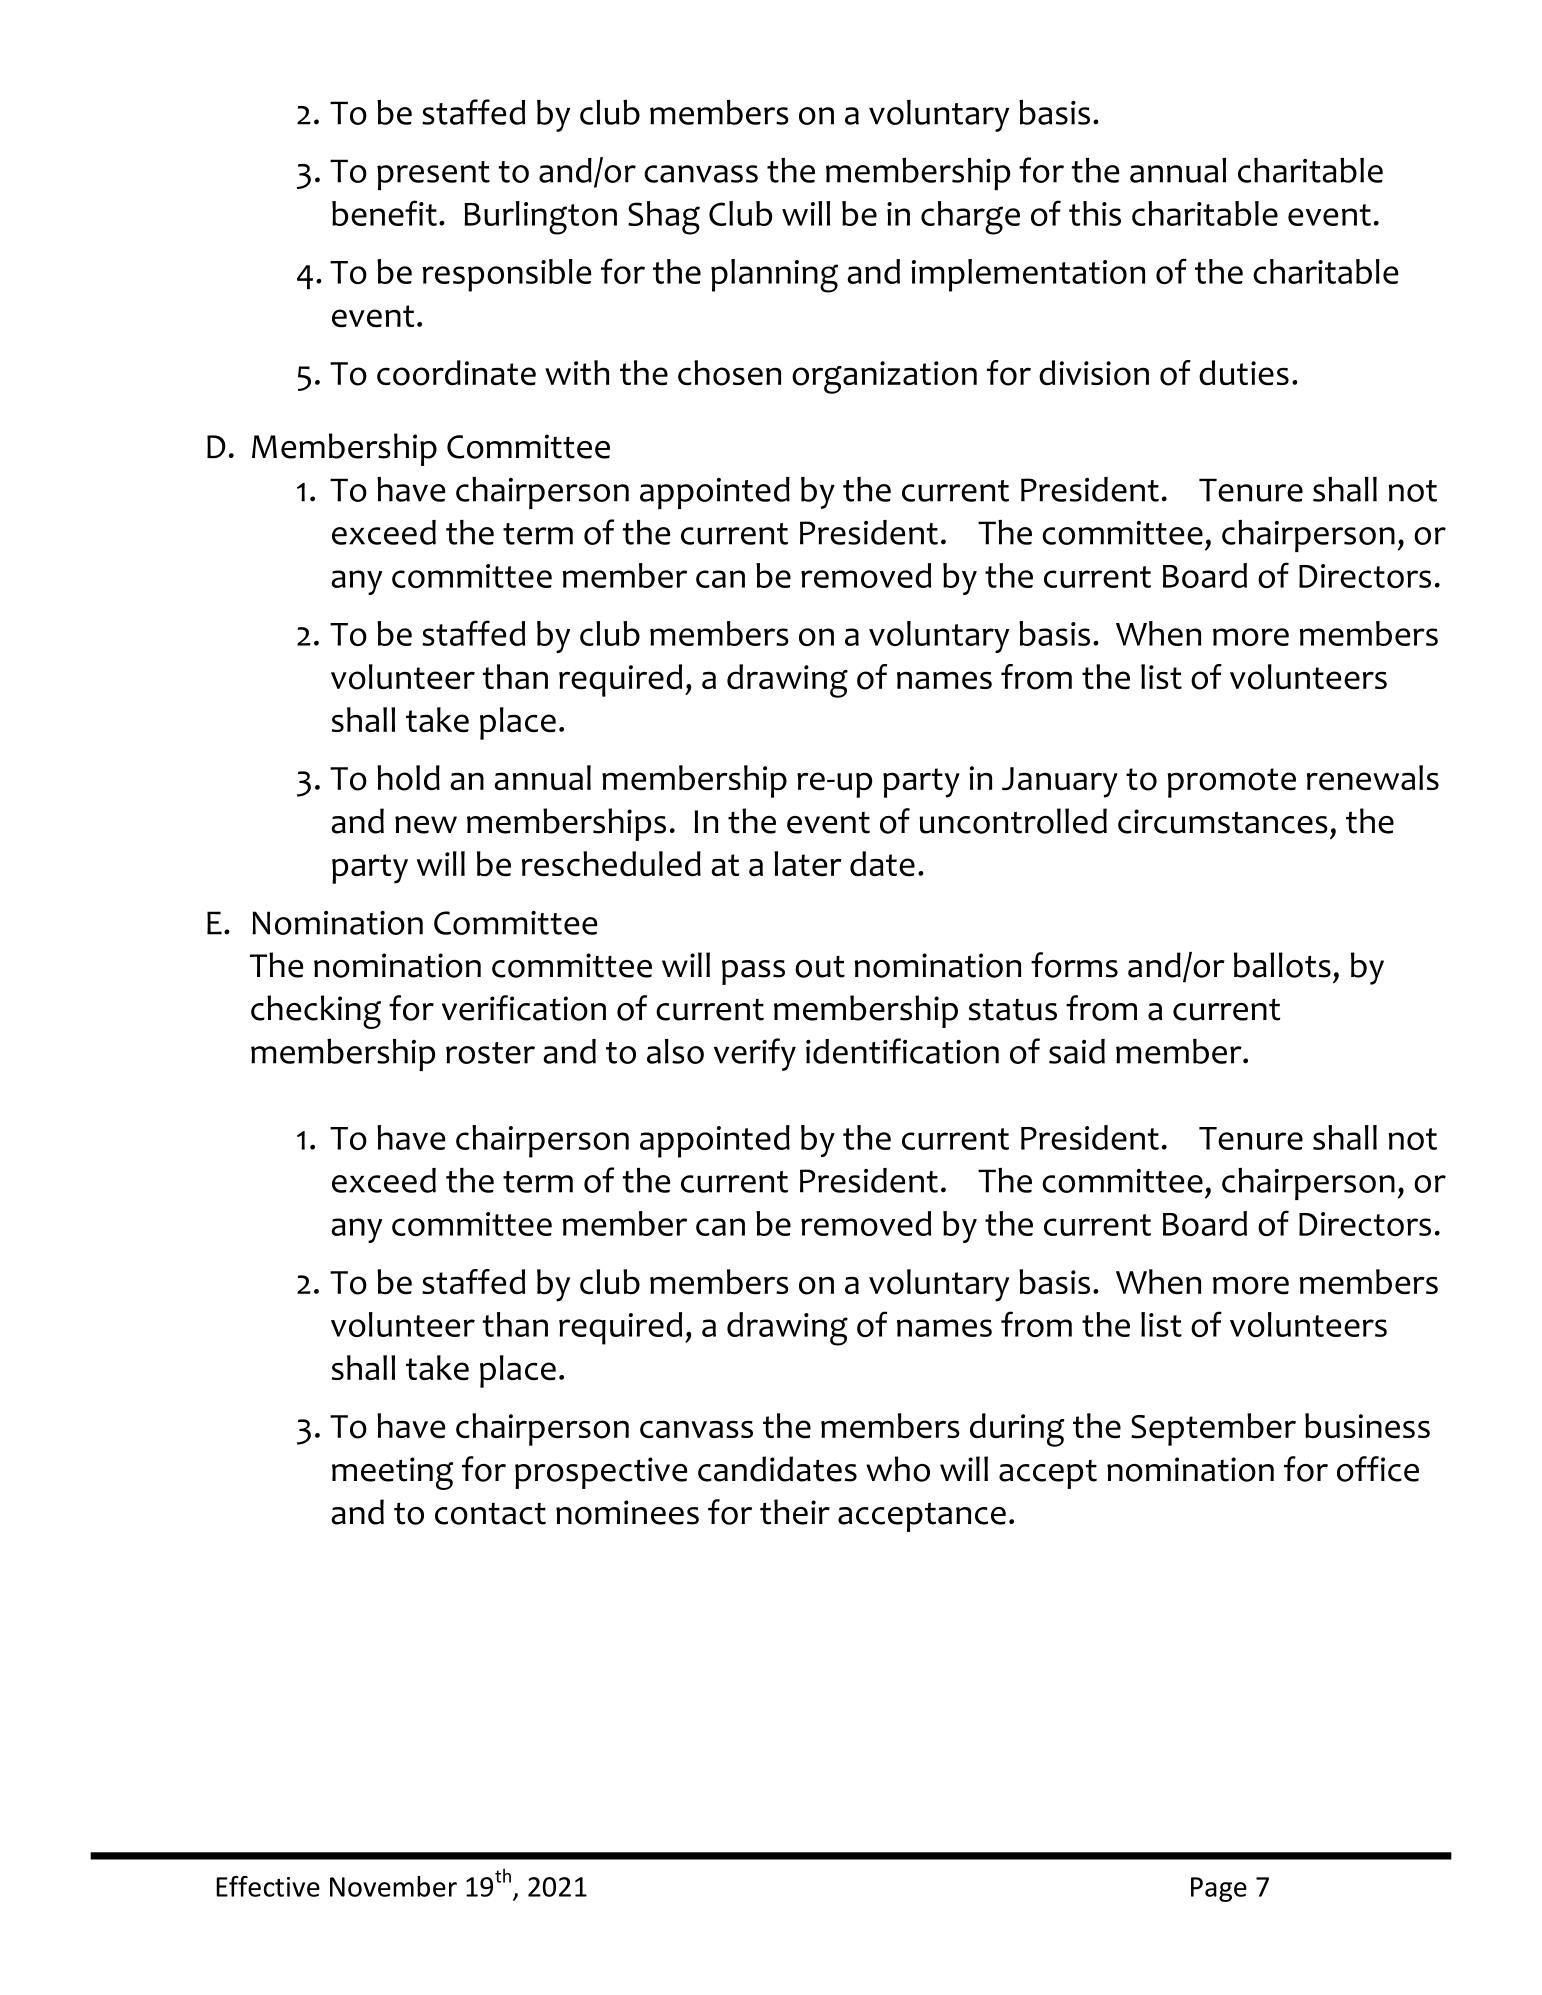 The height and width of the screenshot is (1995, 1542). I want to click on ballots, so click(1282, 965).
